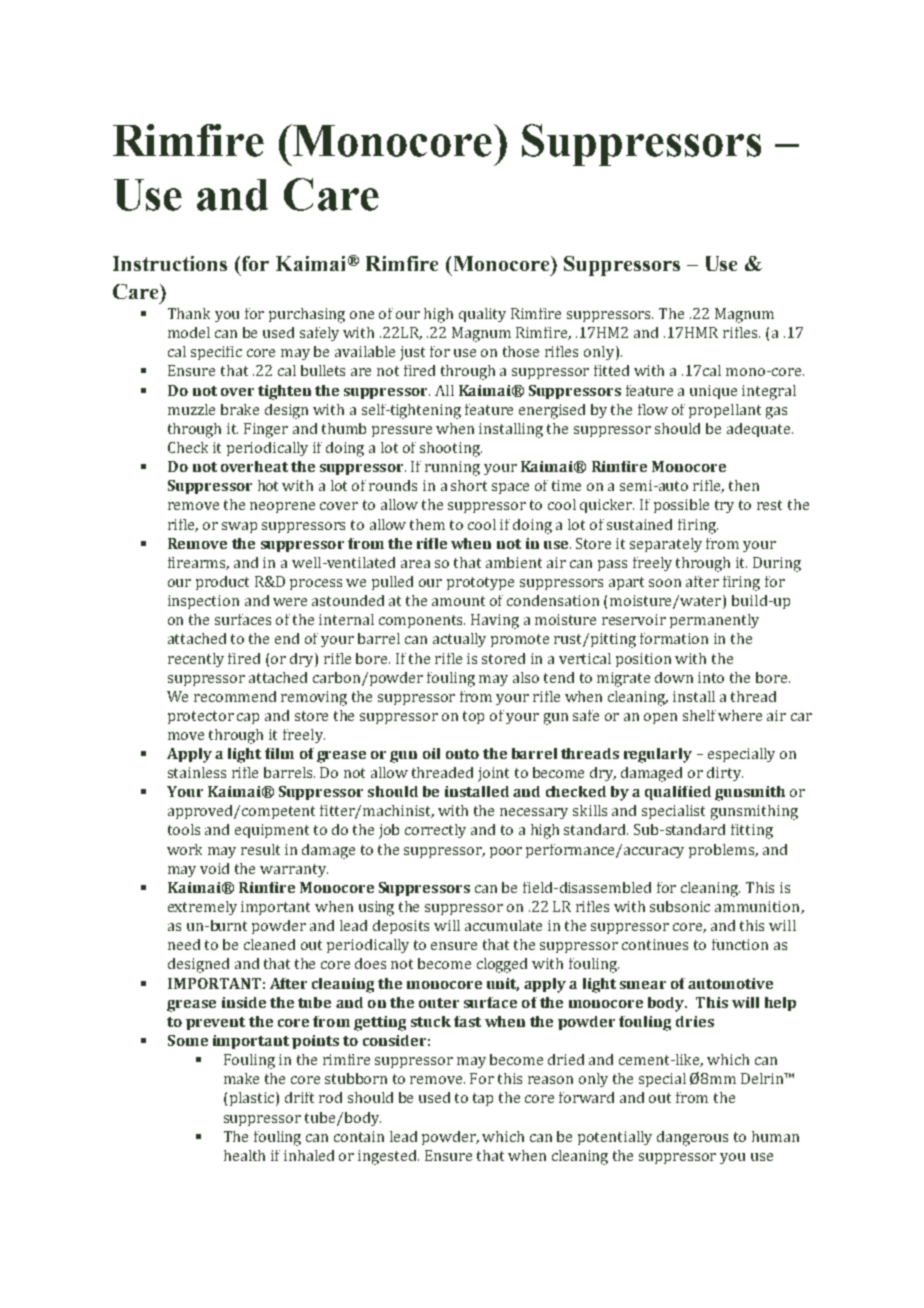 The height and width of the screenshot is (1308, 924). What do you see at coordinates (701, 715) in the screenshot?
I see `shelf` at bounding box center [701, 715].
